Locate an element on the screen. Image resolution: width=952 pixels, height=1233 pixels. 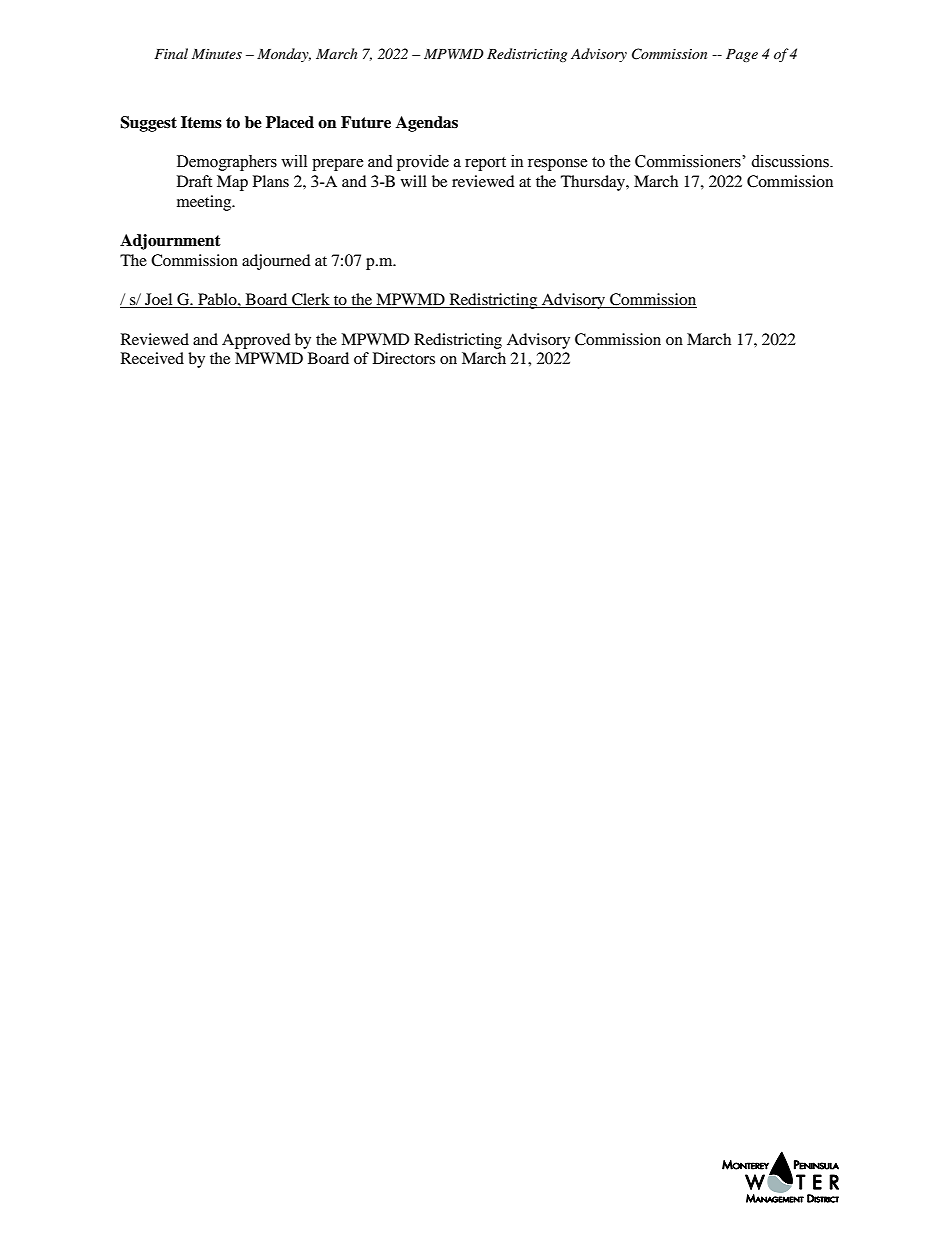
Adjournment is located at coordinates (170, 242).
